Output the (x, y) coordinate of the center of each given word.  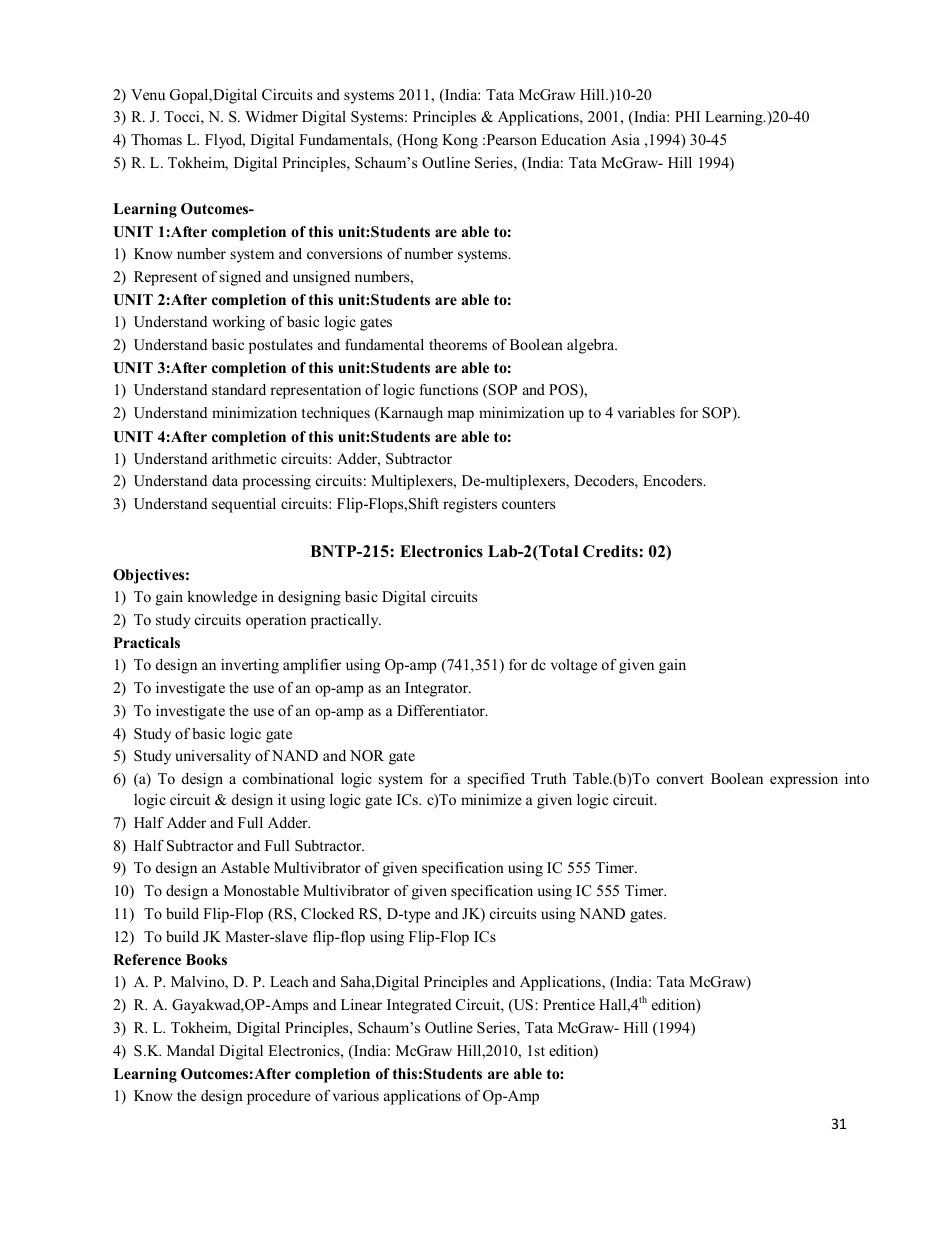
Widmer (271, 116)
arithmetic (244, 458)
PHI (687, 116)
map (460, 416)
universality (213, 757)
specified (496, 780)
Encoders (673, 480)
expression (804, 780)
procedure (279, 1097)
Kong (460, 141)
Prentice (569, 1004)
